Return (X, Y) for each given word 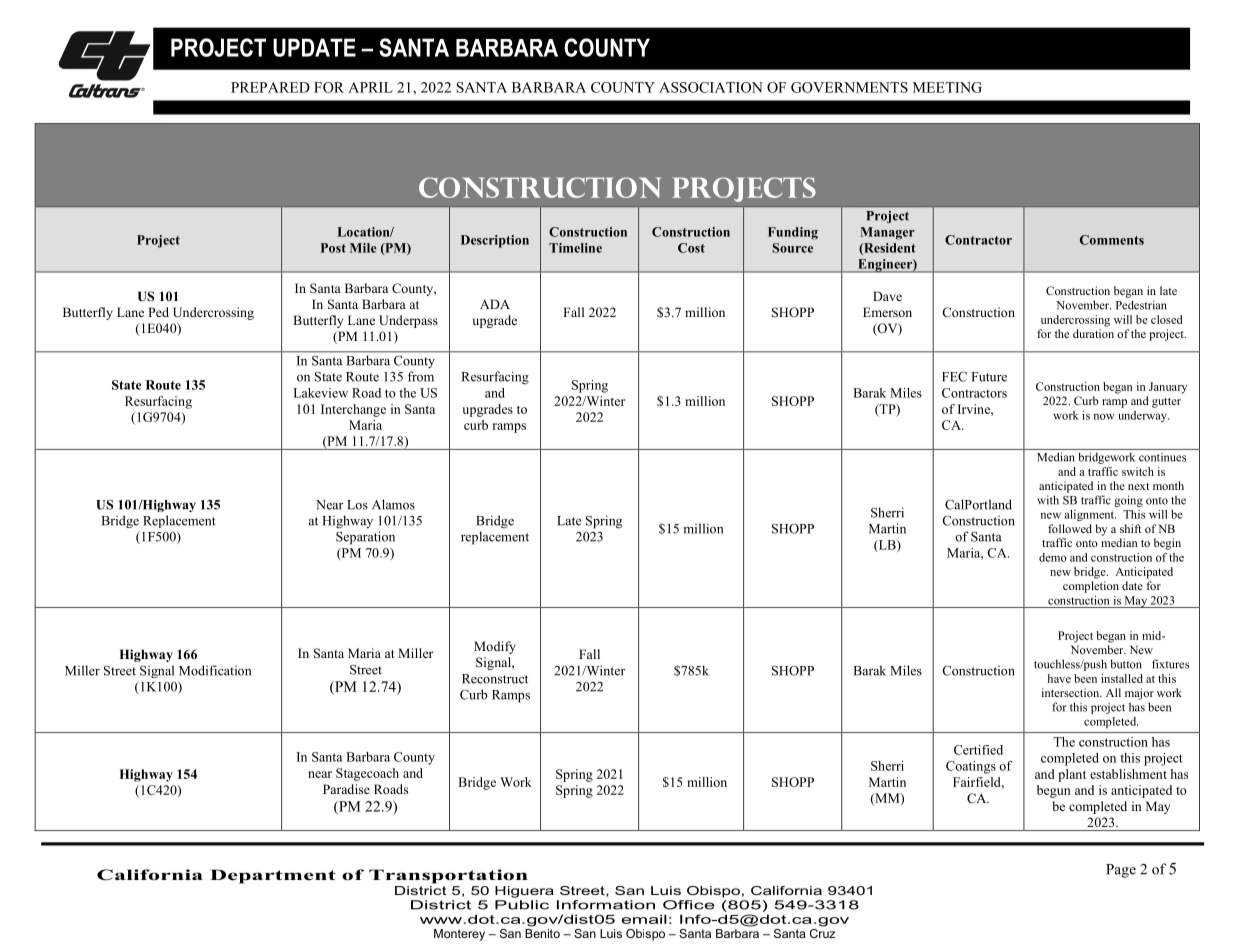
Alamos (393, 504)
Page (1121, 871)
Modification (215, 670)
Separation (365, 538)
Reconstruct (495, 679)
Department (273, 876)
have (1059, 678)
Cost (691, 248)
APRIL (370, 87)
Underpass (408, 321)
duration (1093, 333)
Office (689, 905)
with (1048, 500)
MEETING (947, 87)
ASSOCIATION (711, 87)
